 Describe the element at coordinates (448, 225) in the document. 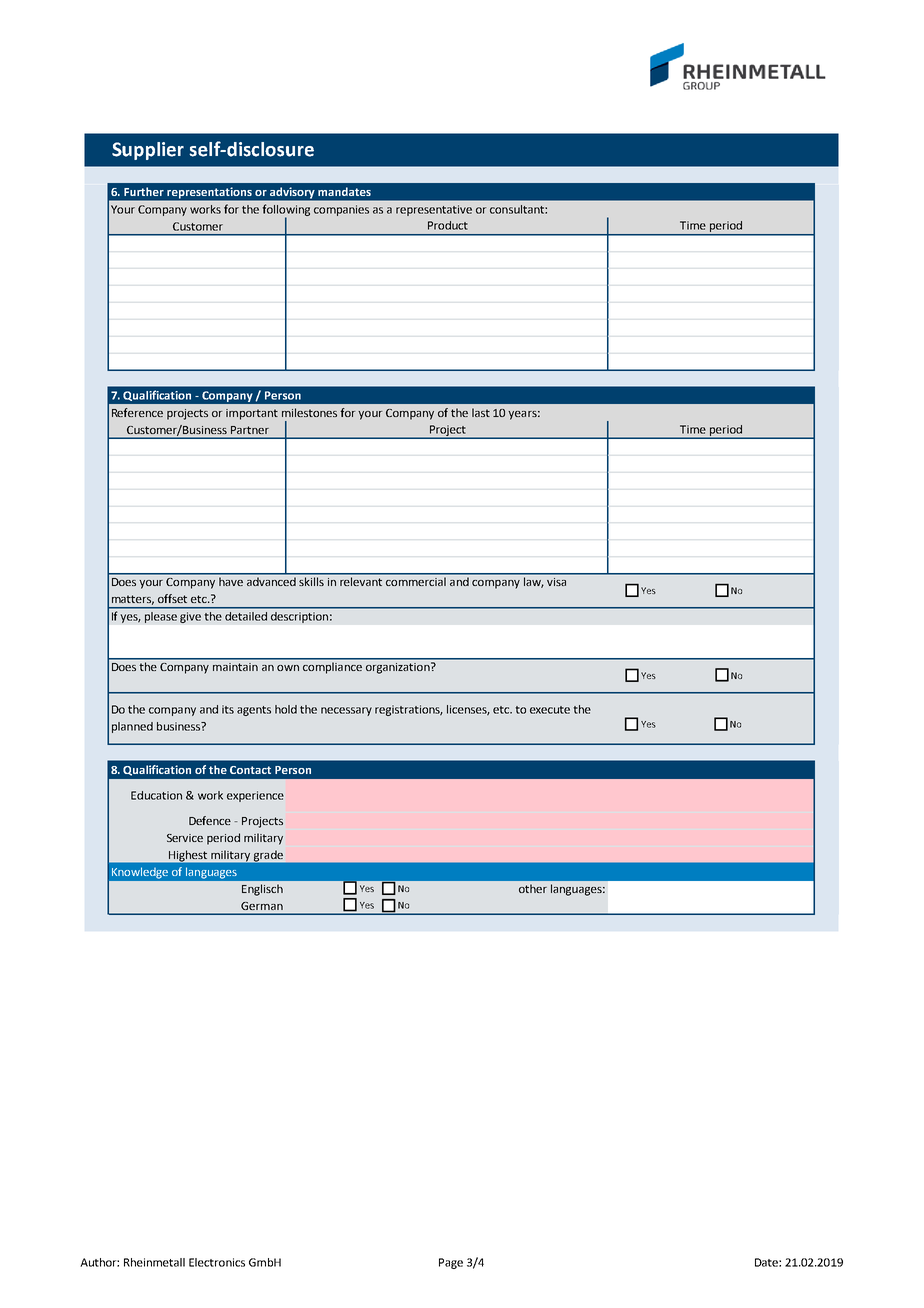

I see `Product` at that location.
